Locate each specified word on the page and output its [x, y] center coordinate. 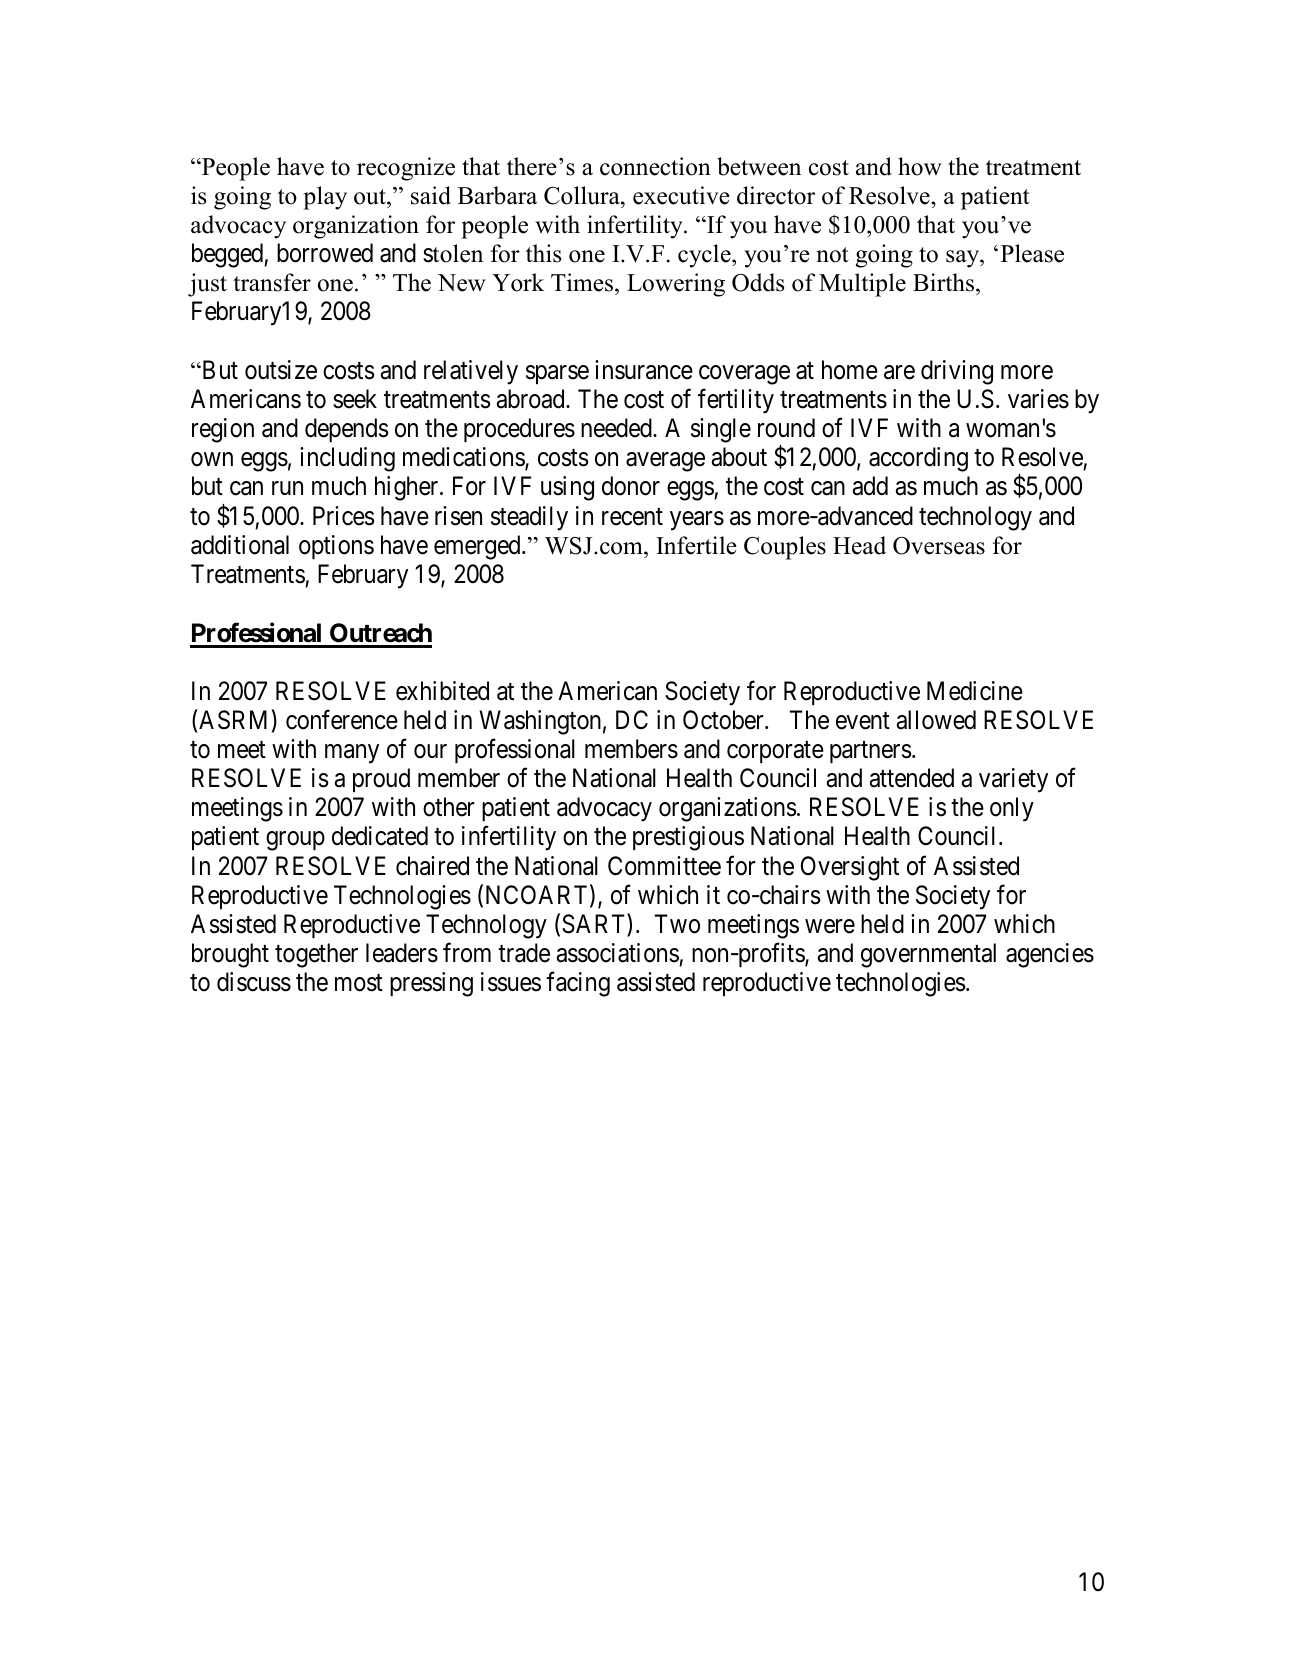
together [316, 955]
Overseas [939, 546]
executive [681, 195]
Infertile [696, 545]
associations [618, 953]
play [325, 198]
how [920, 166]
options [336, 547]
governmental [928, 955]
